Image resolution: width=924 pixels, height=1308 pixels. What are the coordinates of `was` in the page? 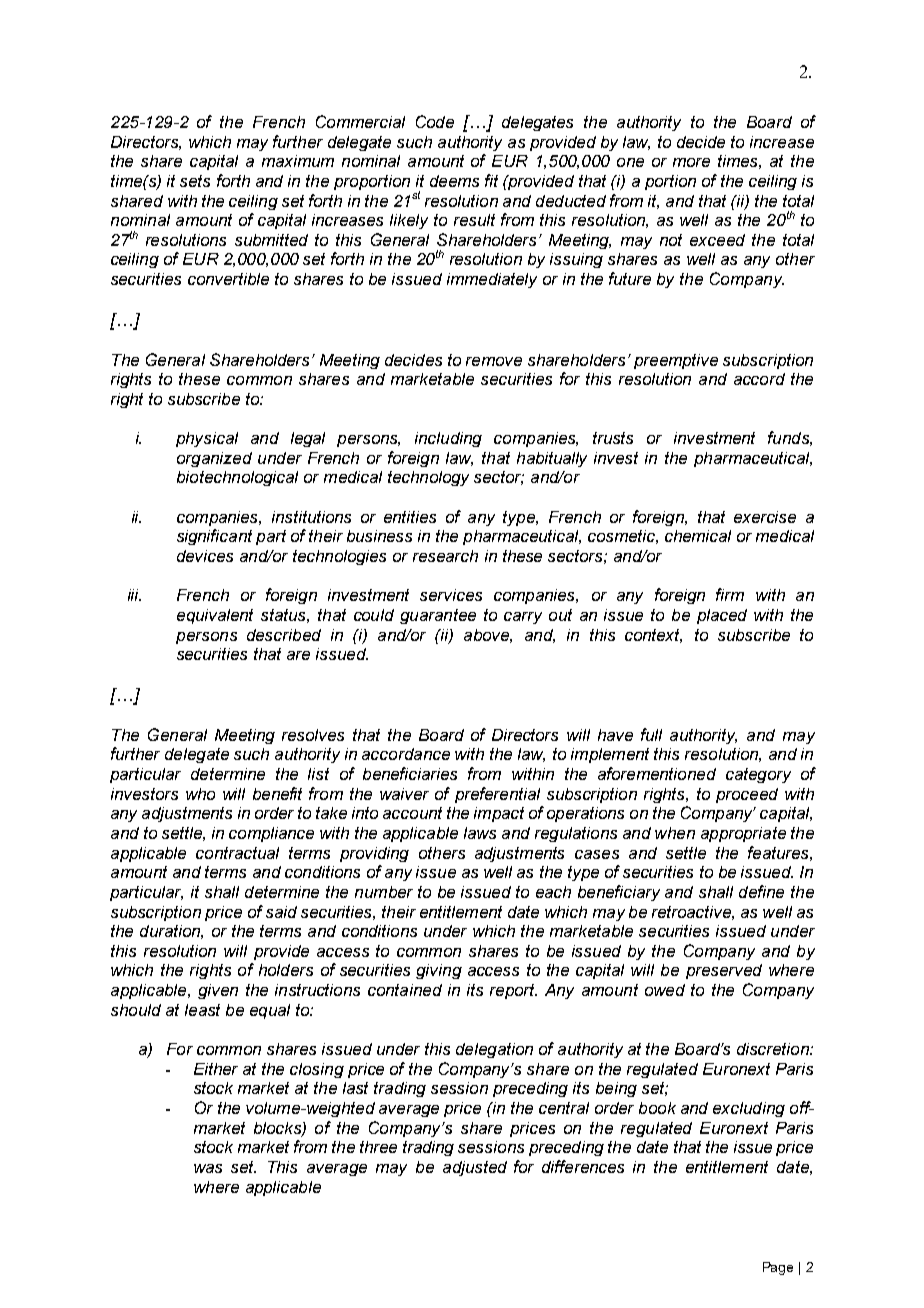 It's located at (208, 1168).
